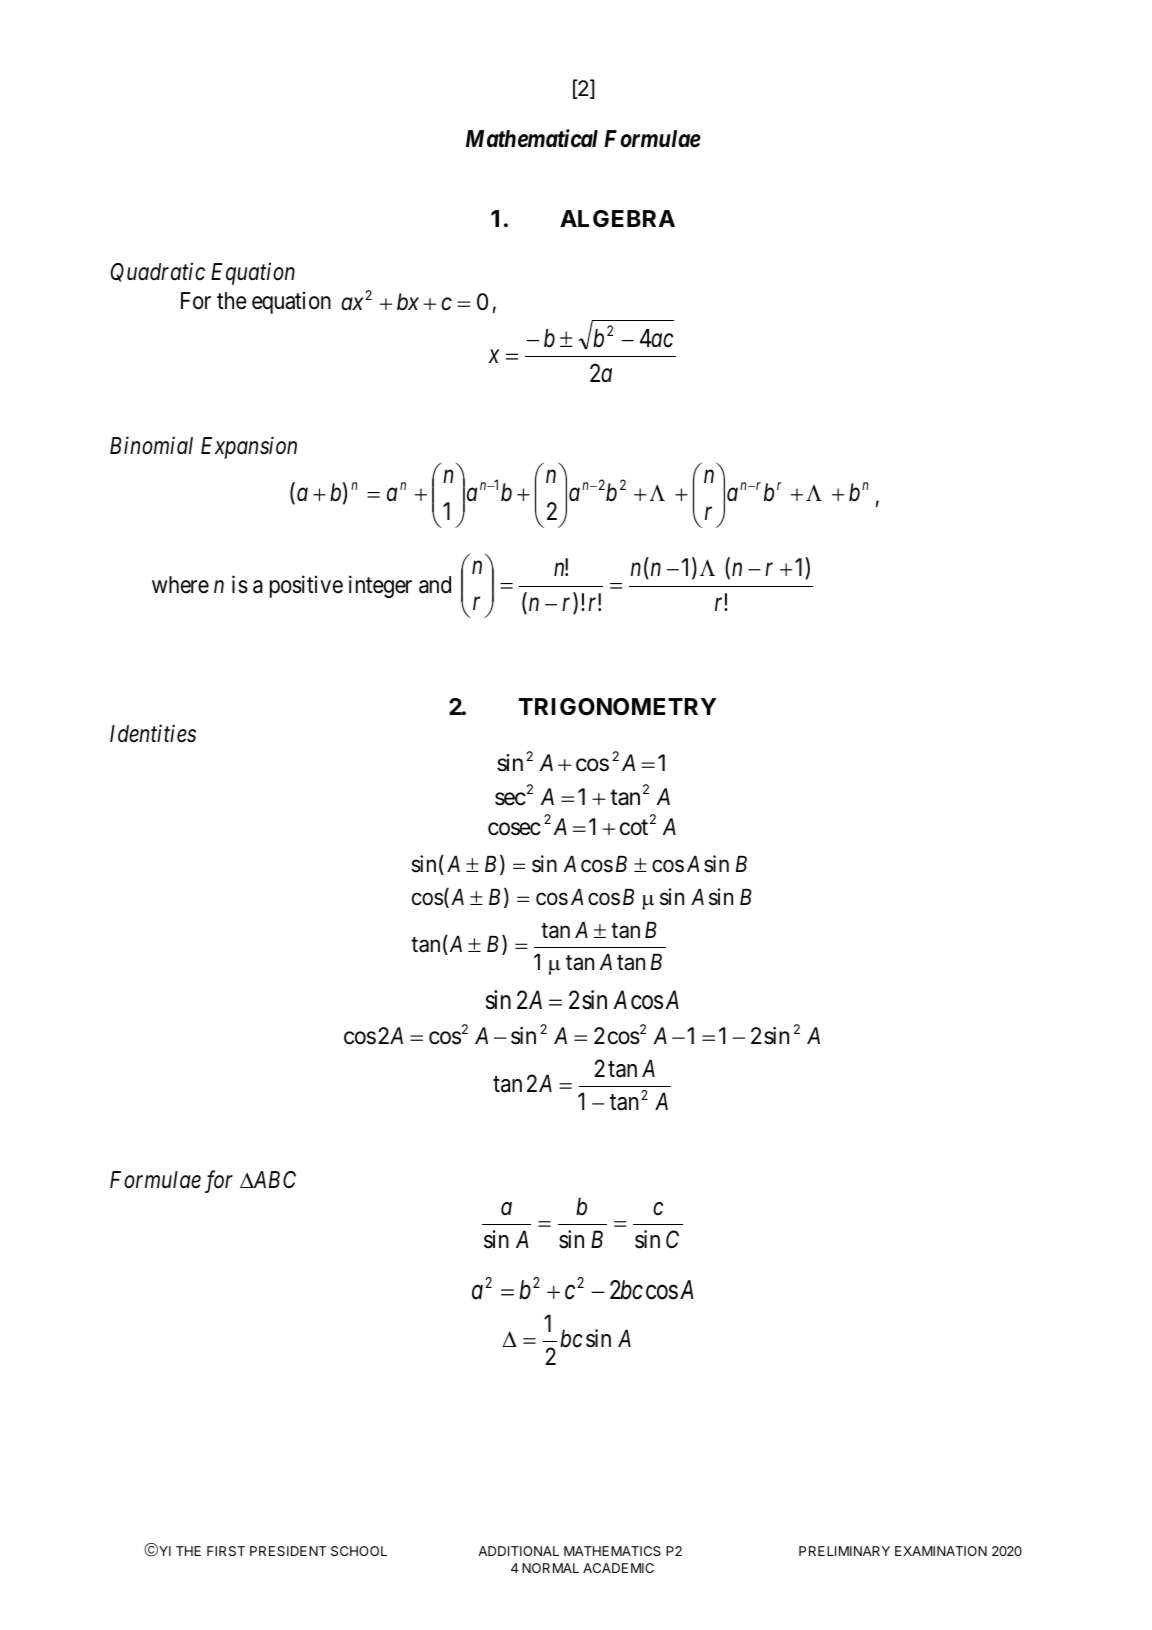 The image size is (1152, 1630). What do you see at coordinates (550, 1568) in the screenshot?
I see `NORMAL` at bounding box center [550, 1568].
